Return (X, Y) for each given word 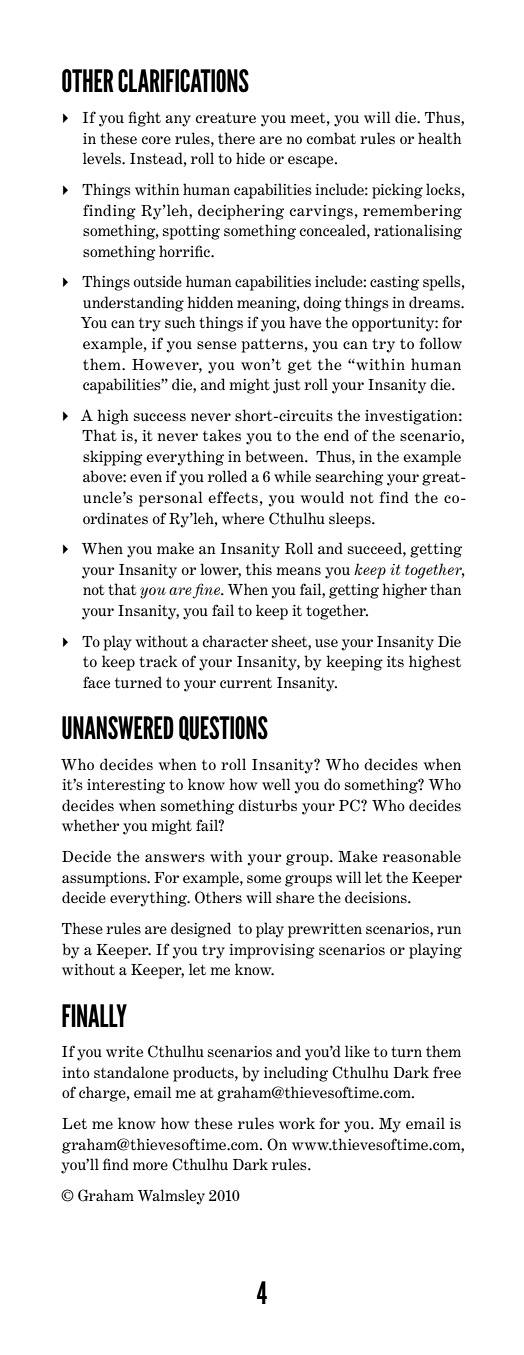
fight (144, 119)
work (297, 1123)
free (447, 1072)
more (150, 1166)
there (236, 138)
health (439, 138)
